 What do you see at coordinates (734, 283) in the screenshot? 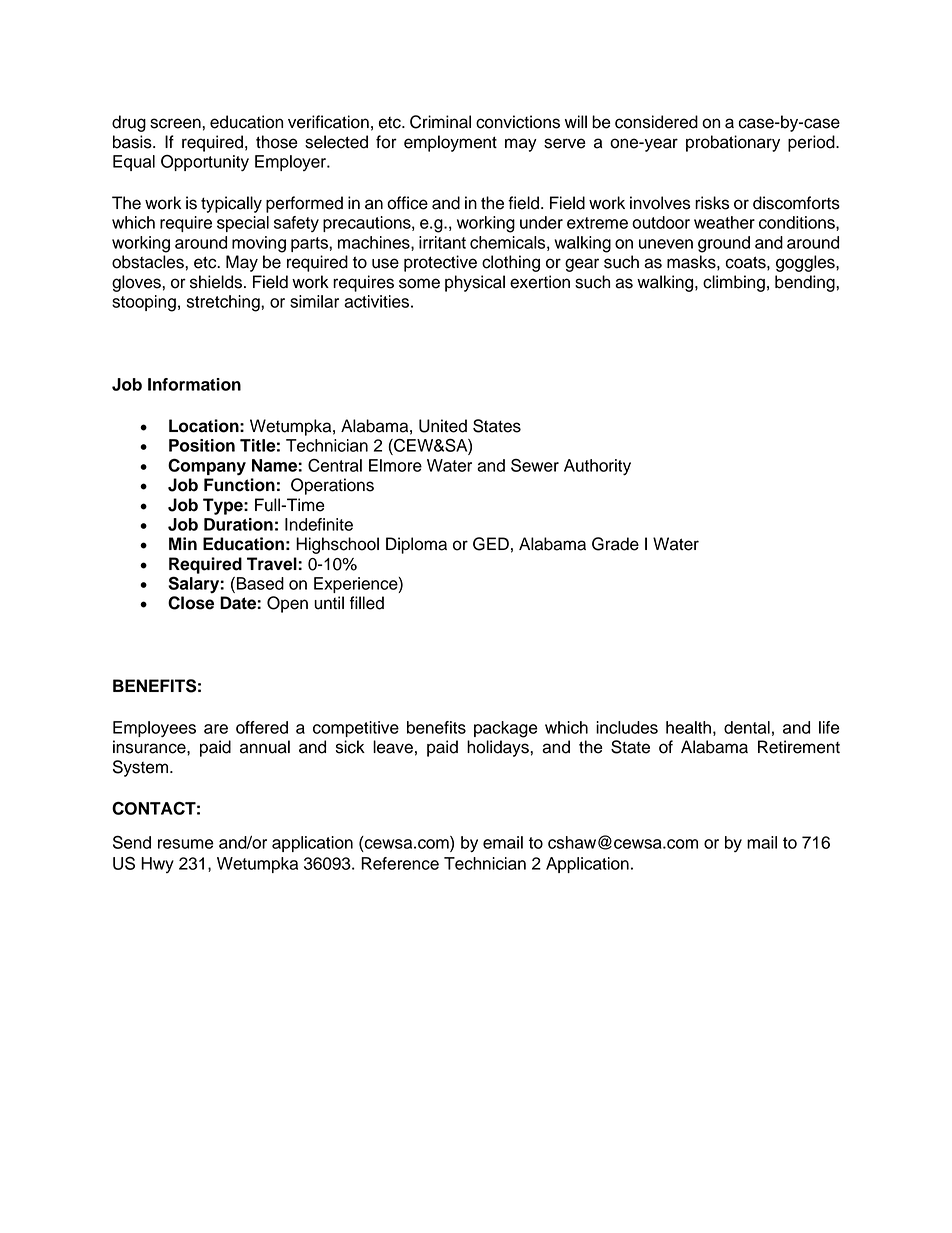
I see `climbing` at bounding box center [734, 283].
